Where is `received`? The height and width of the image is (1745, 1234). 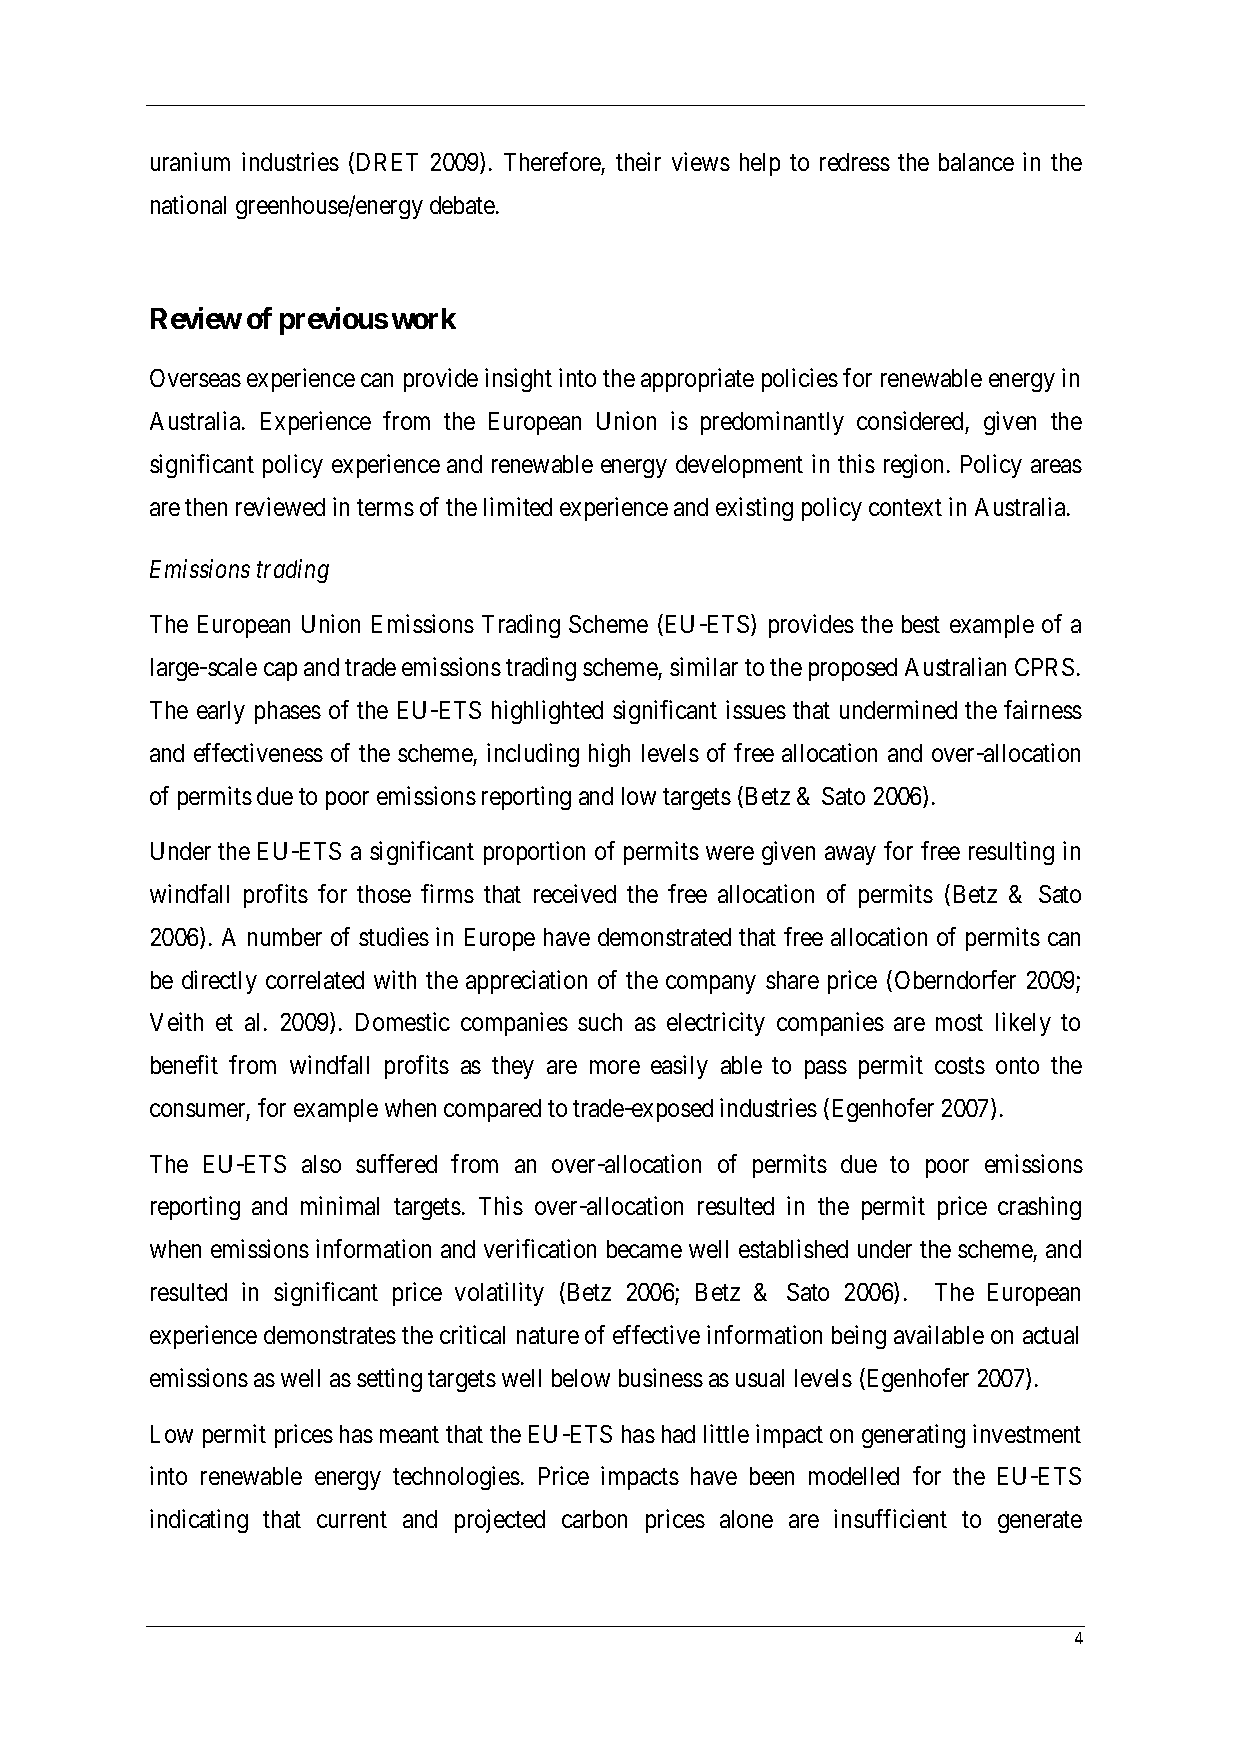 received is located at coordinates (575, 893).
